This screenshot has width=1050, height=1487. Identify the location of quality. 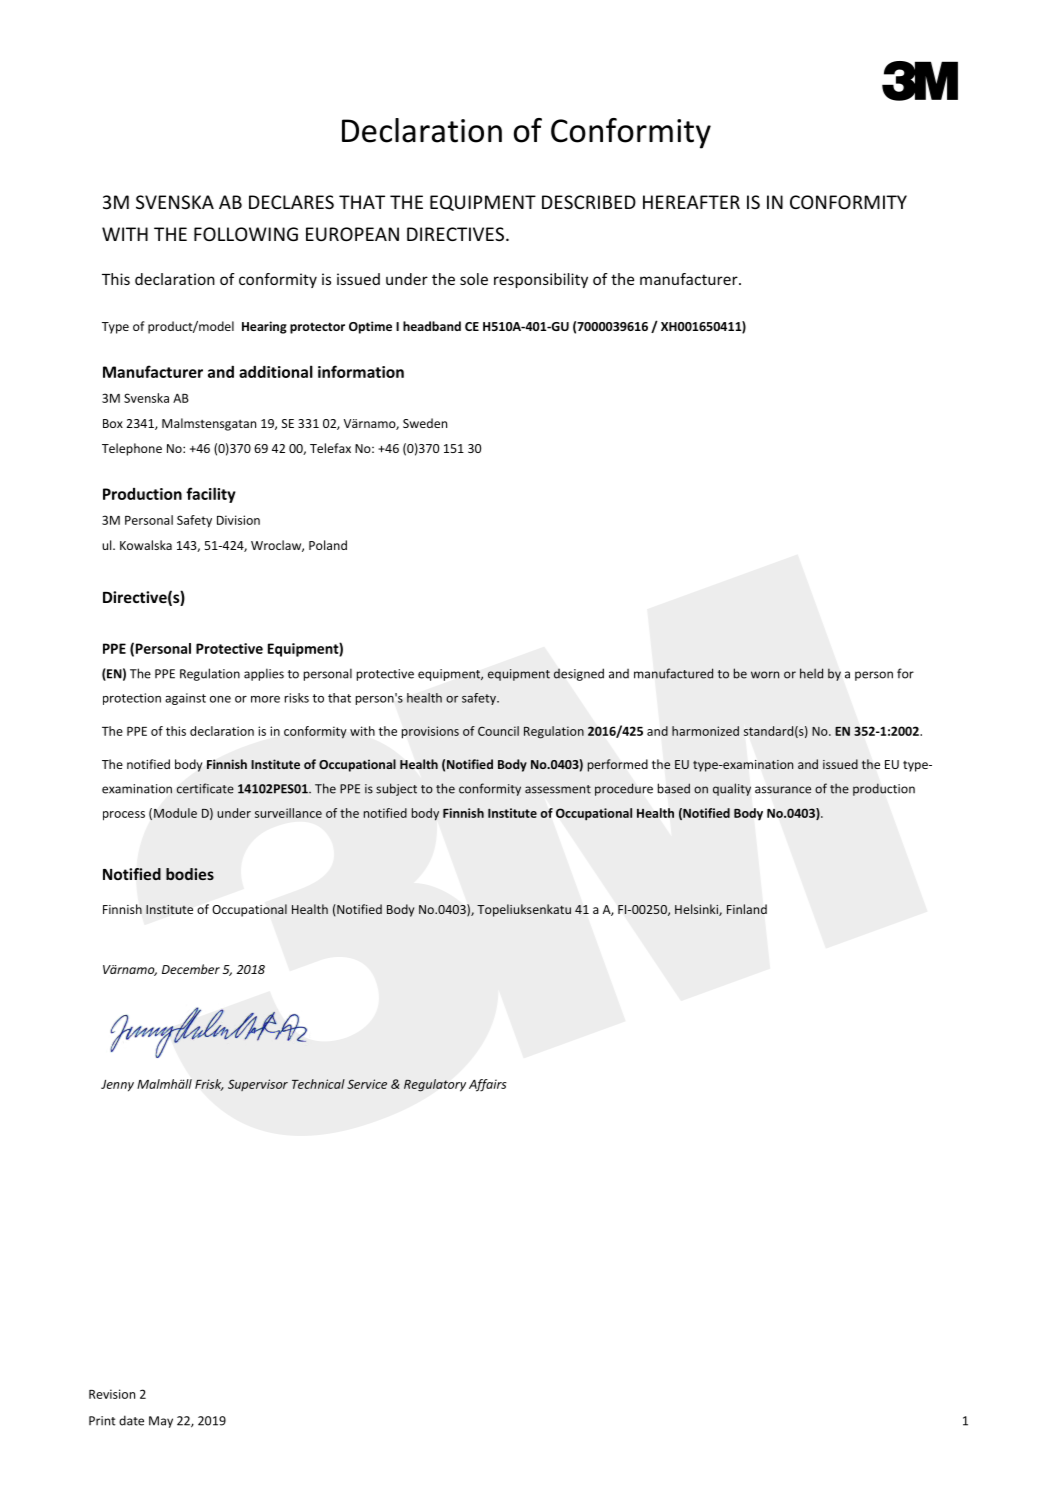
(732, 789).
